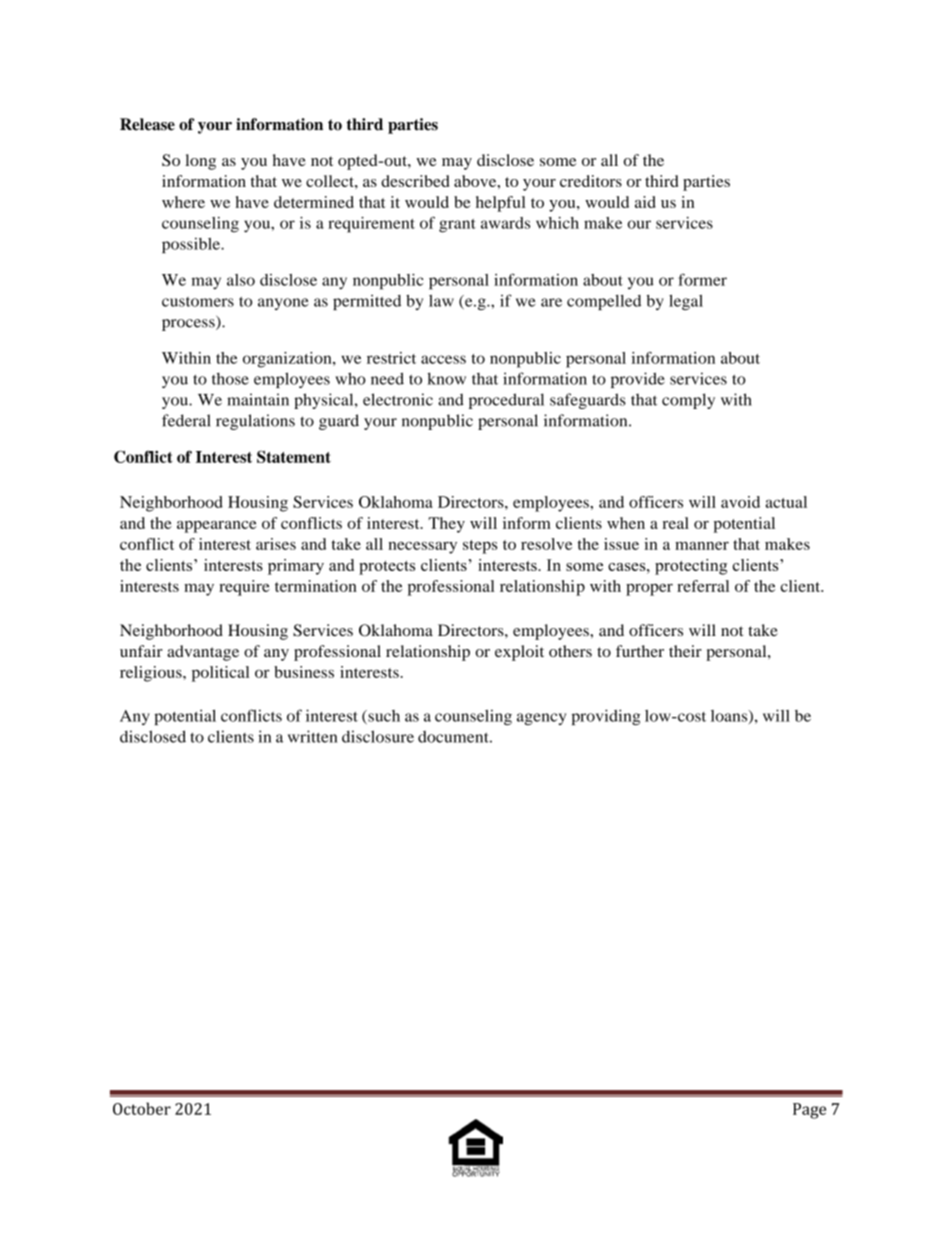 This image has height=1233, width=952. I want to click on aid, so click(645, 202).
